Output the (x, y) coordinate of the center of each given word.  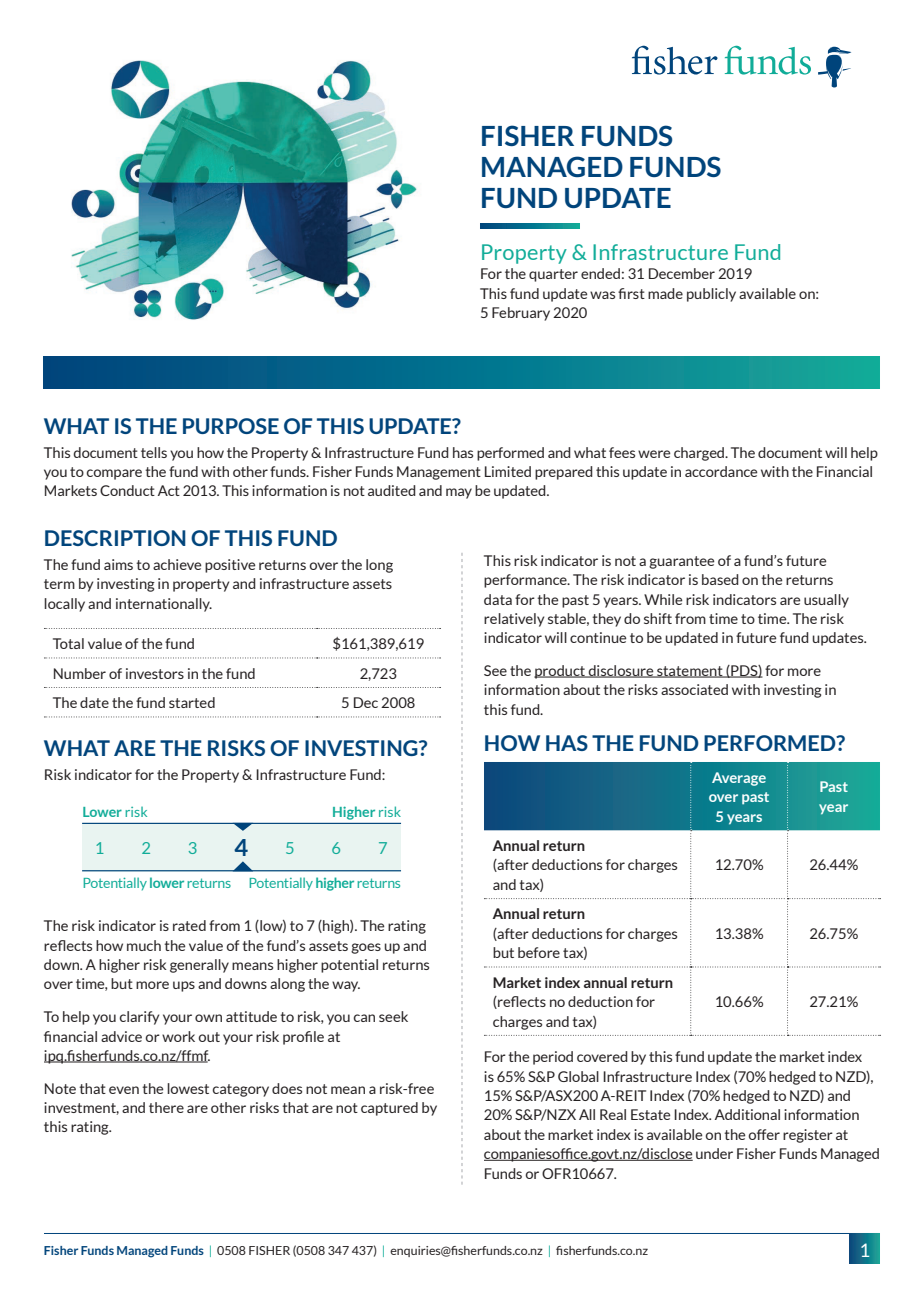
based (720, 579)
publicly (711, 295)
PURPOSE (231, 426)
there (166, 1107)
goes (366, 948)
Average (739, 779)
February (521, 314)
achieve (177, 564)
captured (389, 1109)
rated (189, 925)
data (498, 599)
